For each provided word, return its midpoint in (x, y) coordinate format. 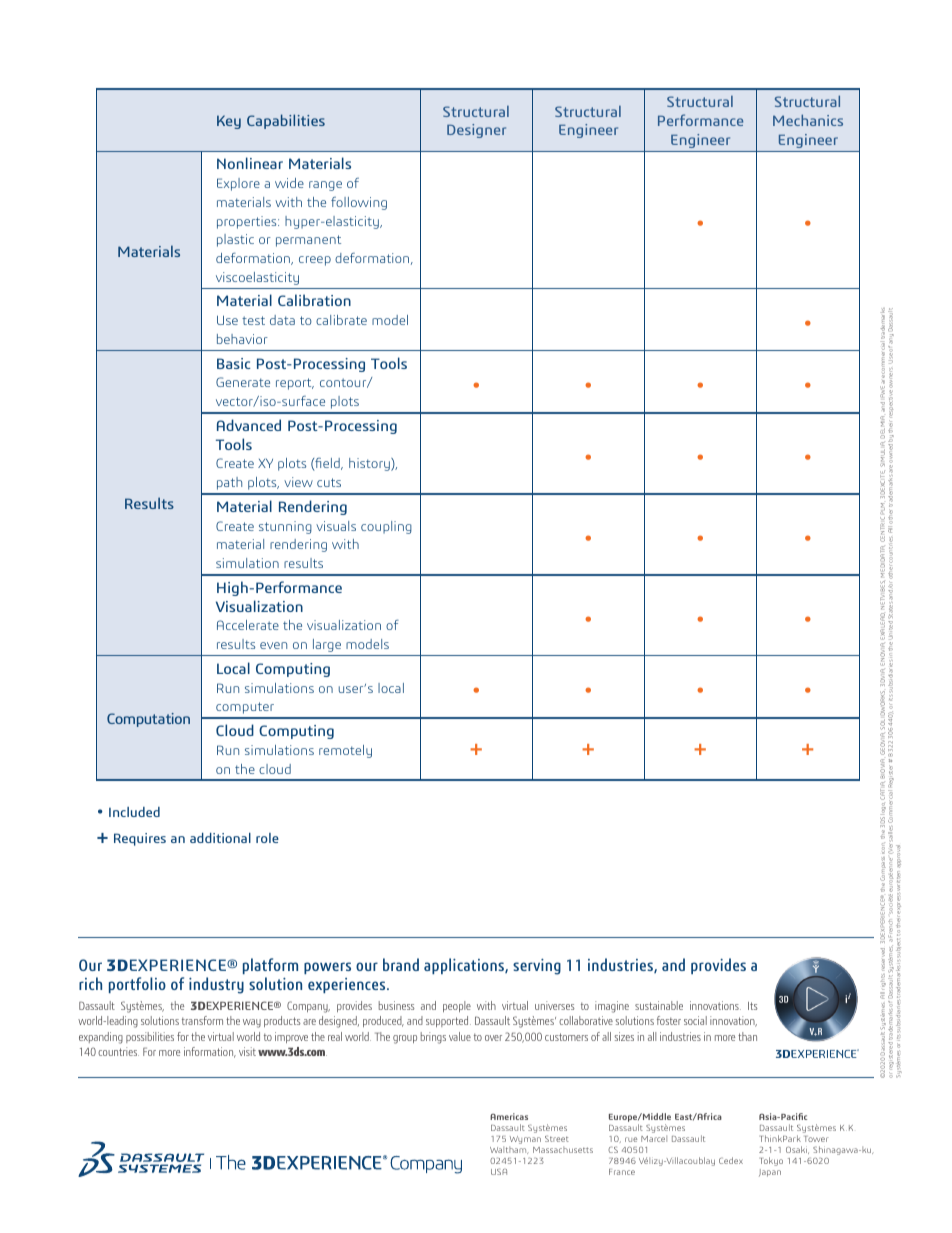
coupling (386, 527)
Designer (476, 131)
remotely (345, 751)
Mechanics (808, 120)
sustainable (659, 1005)
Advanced (249, 425)
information (210, 1052)
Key (229, 122)
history (370, 464)
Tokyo (771, 1161)
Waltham (509, 1150)
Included (134, 812)
